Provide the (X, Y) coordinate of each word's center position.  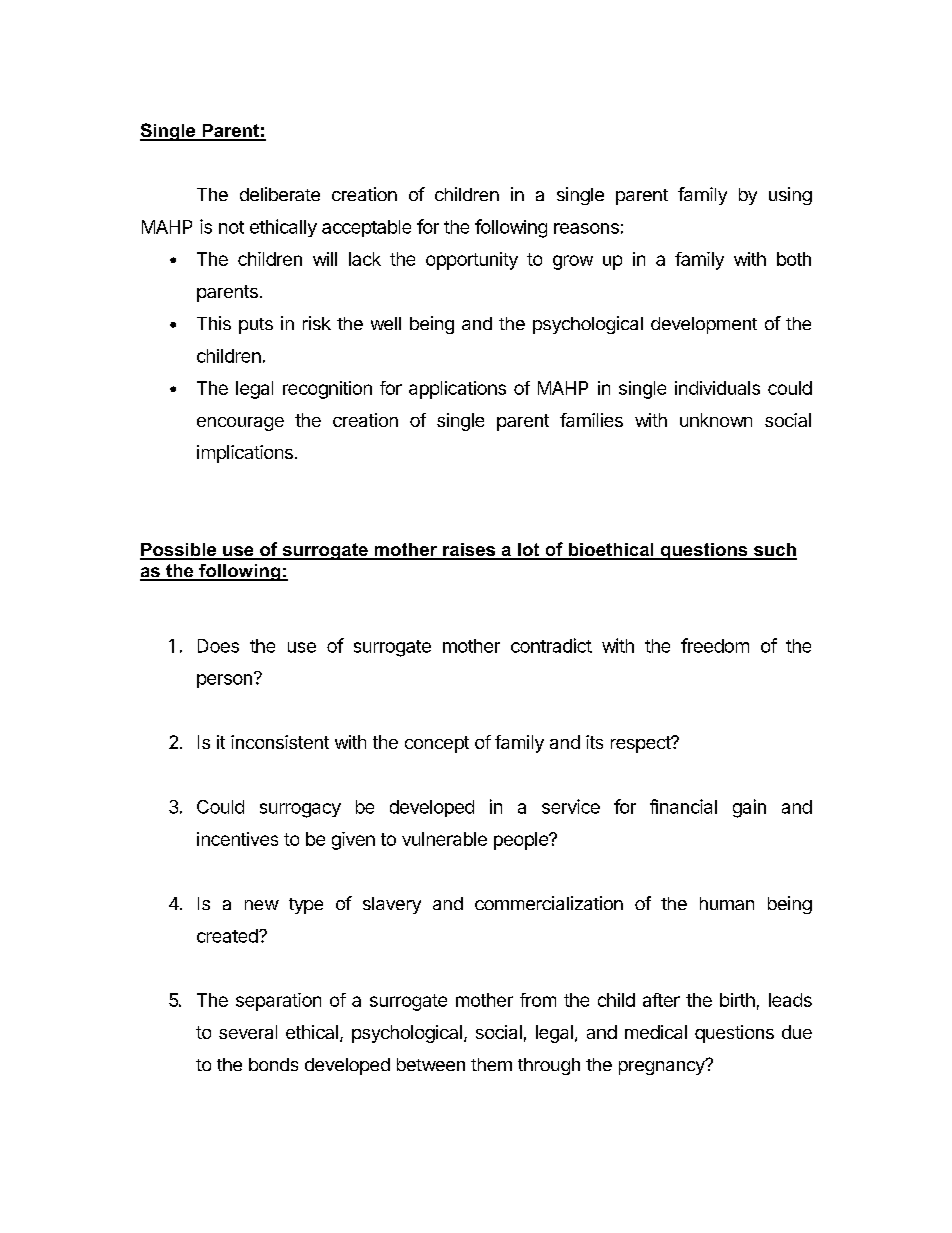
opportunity (472, 261)
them (491, 1064)
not (231, 227)
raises (469, 551)
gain (749, 808)
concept (437, 744)
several (248, 1032)
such (774, 551)
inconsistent (280, 742)
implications (245, 454)
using (790, 196)
